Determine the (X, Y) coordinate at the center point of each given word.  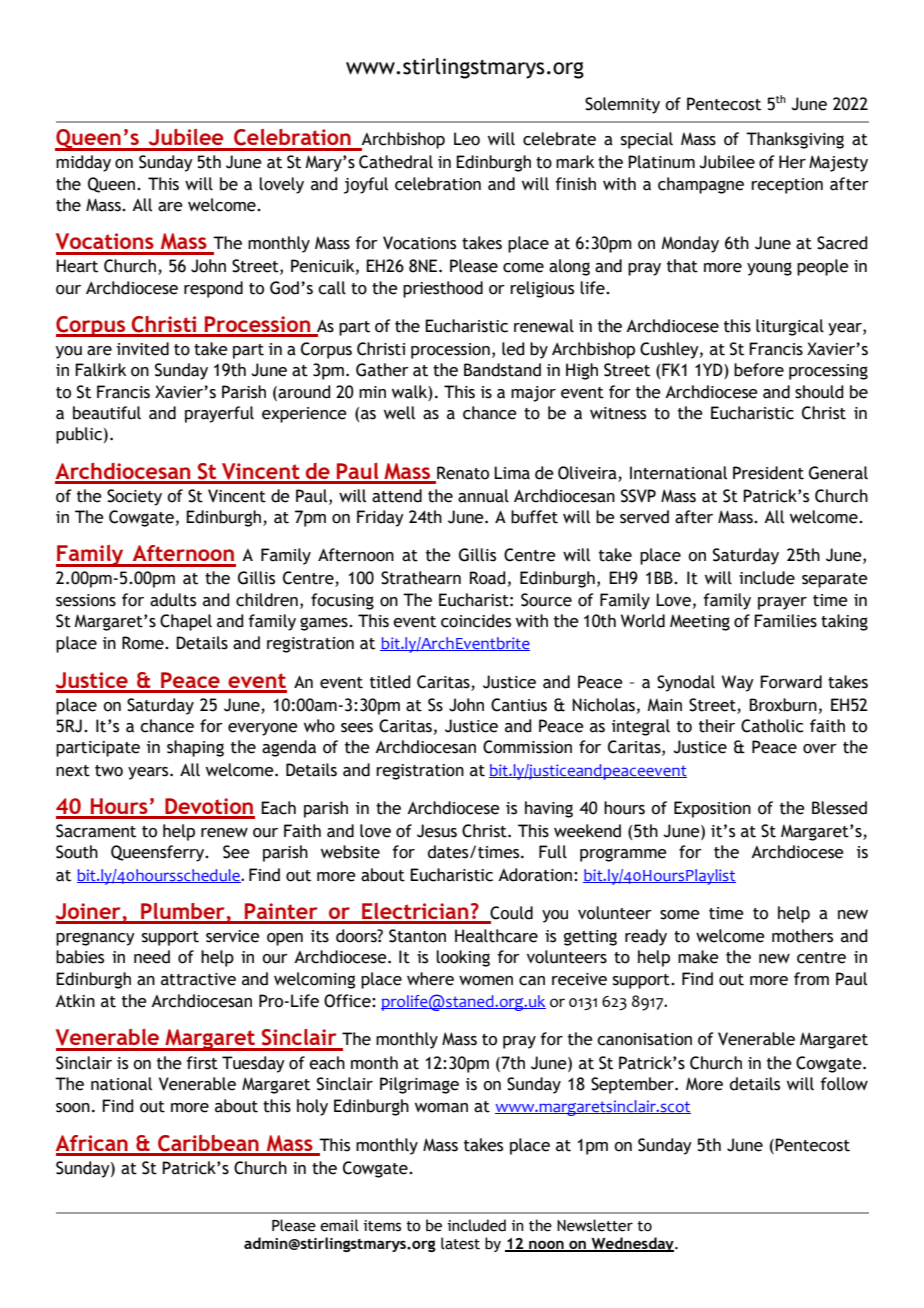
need (152, 957)
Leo (467, 139)
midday (83, 163)
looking (463, 958)
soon (73, 1108)
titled (390, 682)
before (759, 370)
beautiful (107, 413)
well (399, 413)
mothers (802, 936)
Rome (144, 643)
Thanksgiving (795, 140)
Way (738, 683)
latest (460, 1243)
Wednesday (633, 1244)
